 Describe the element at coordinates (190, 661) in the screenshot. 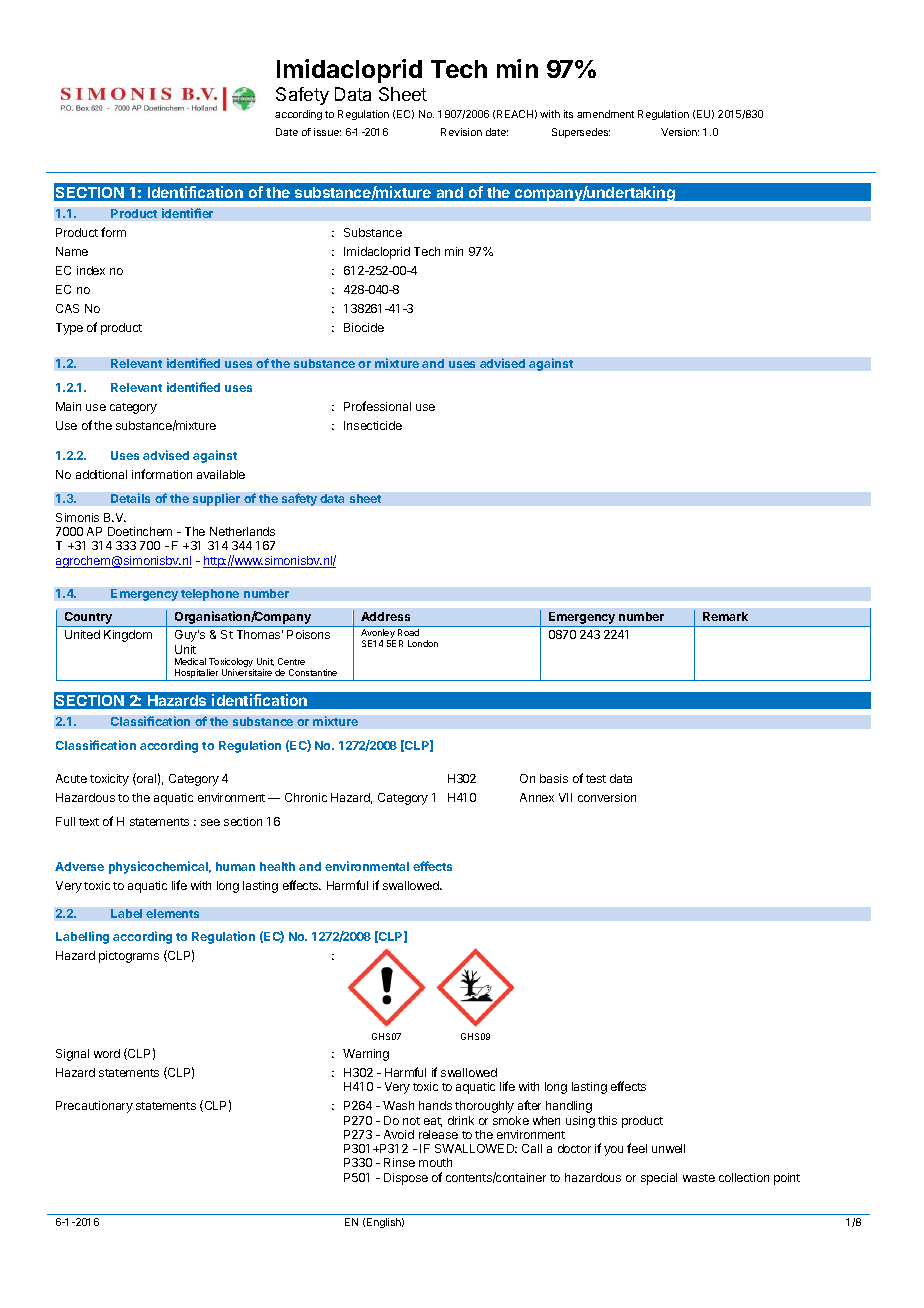

I see `Medical` at that location.
